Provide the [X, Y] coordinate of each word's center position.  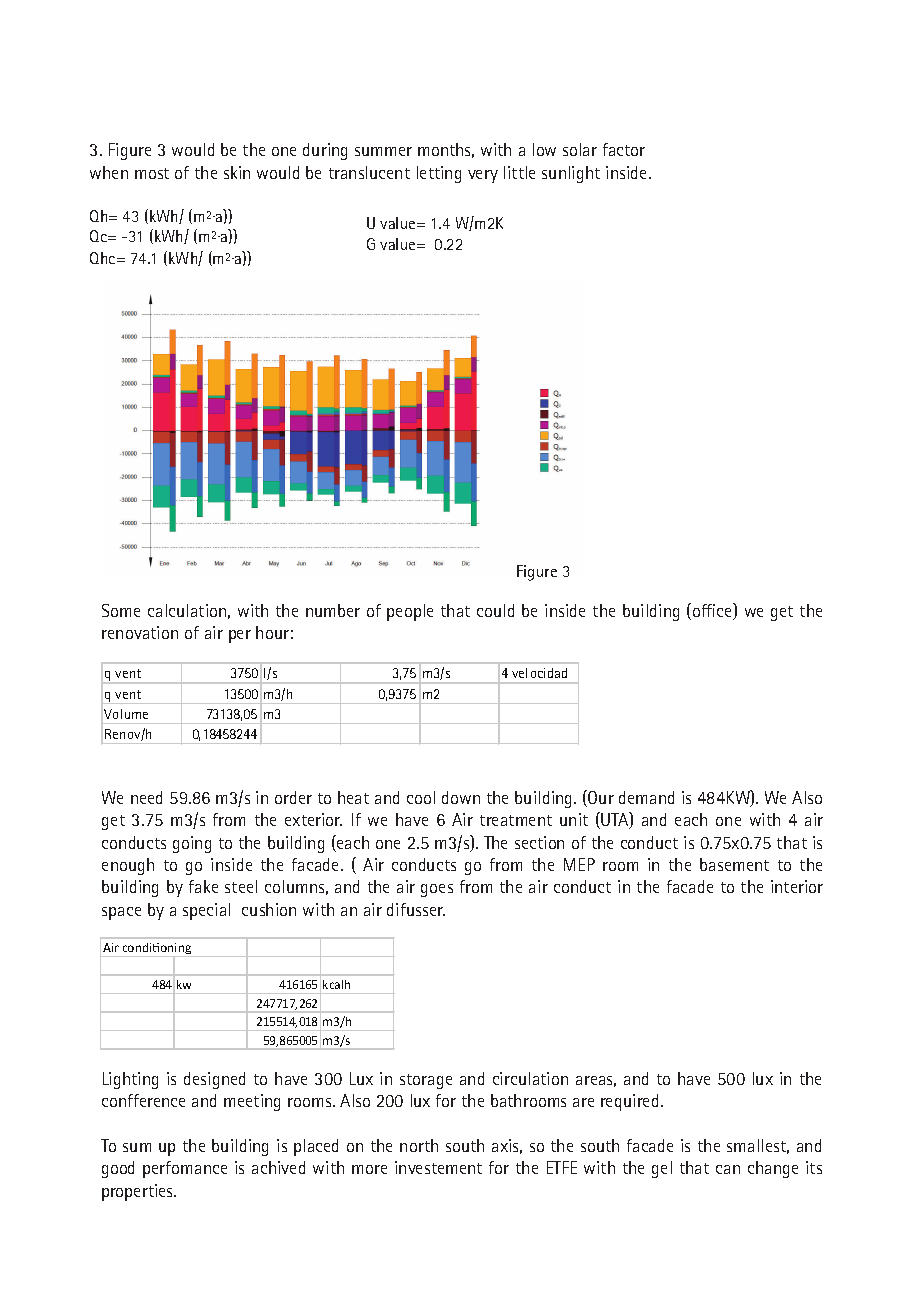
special [206, 911]
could [495, 610]
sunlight [571, 174]
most [152, 173]
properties [139, 1192]
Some [121, 610]
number [333, 610]
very [483, 176]
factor [624, 149]
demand [646, 797]
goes [437, 890]
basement [734, 864]
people [410, 612]
